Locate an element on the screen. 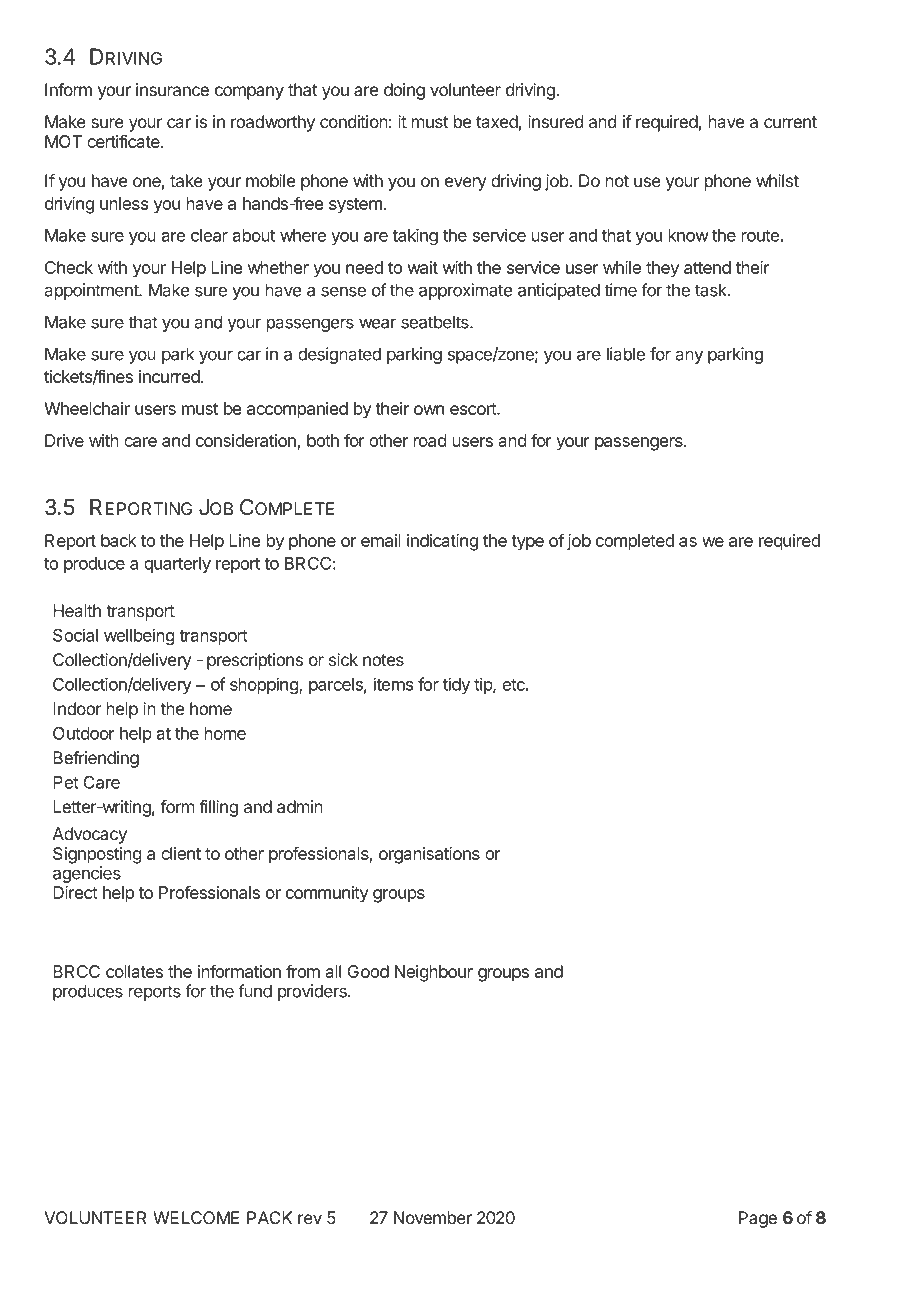  current is located at coordinates (790, 122).
